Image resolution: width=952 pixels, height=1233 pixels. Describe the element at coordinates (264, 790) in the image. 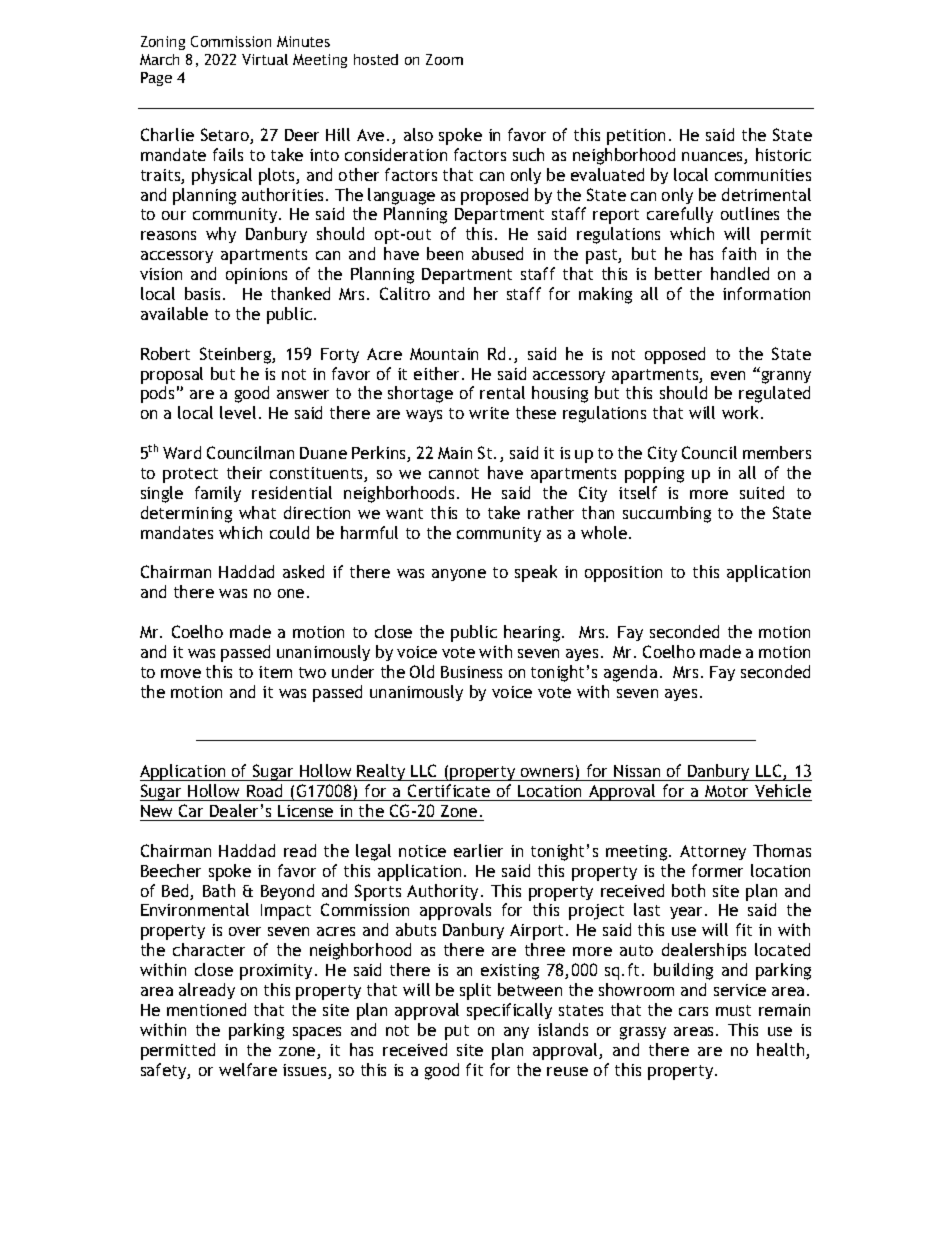

I see `Road` at that location.
